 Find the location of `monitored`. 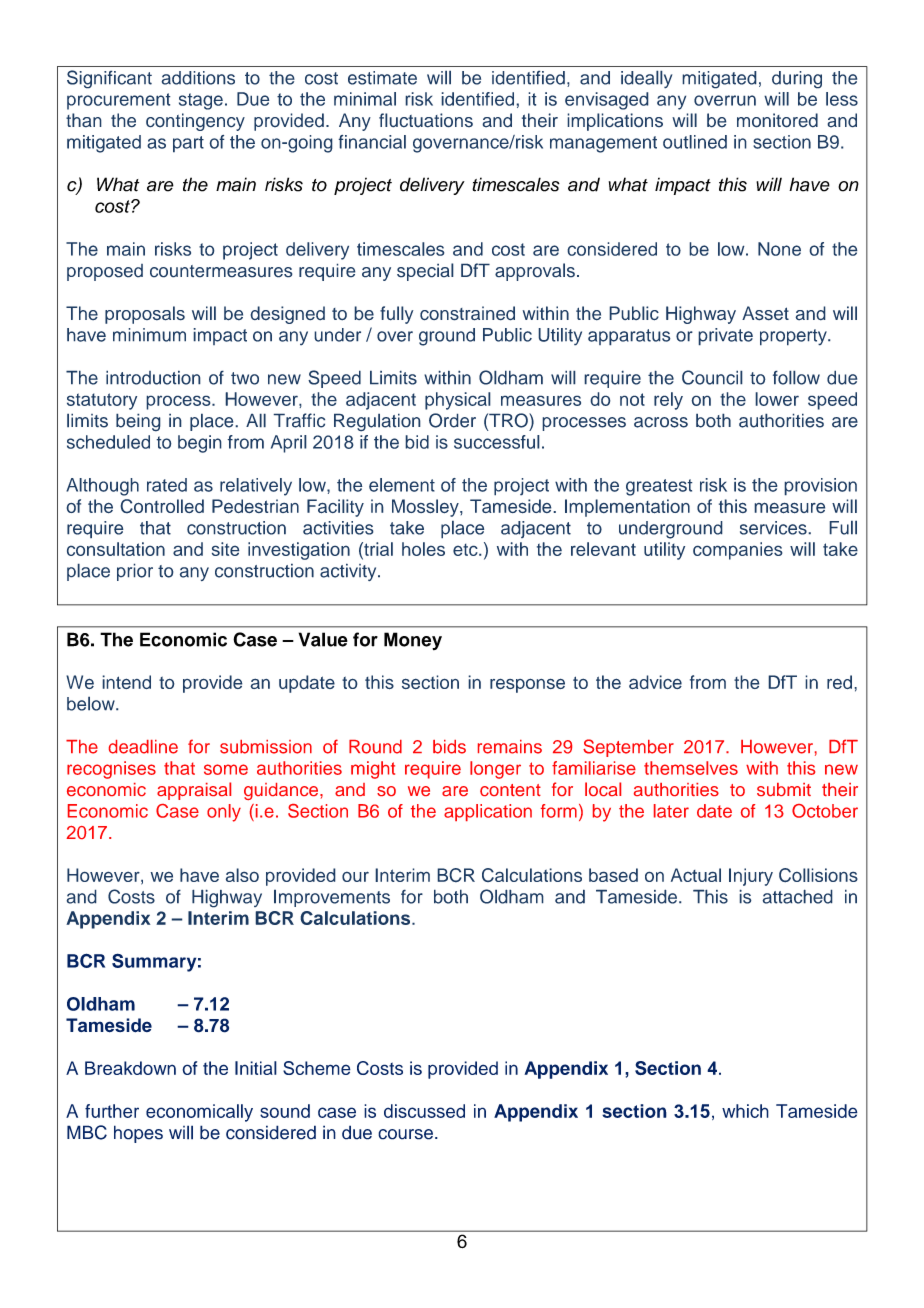

monitored is located at coordinates (777, 120).
